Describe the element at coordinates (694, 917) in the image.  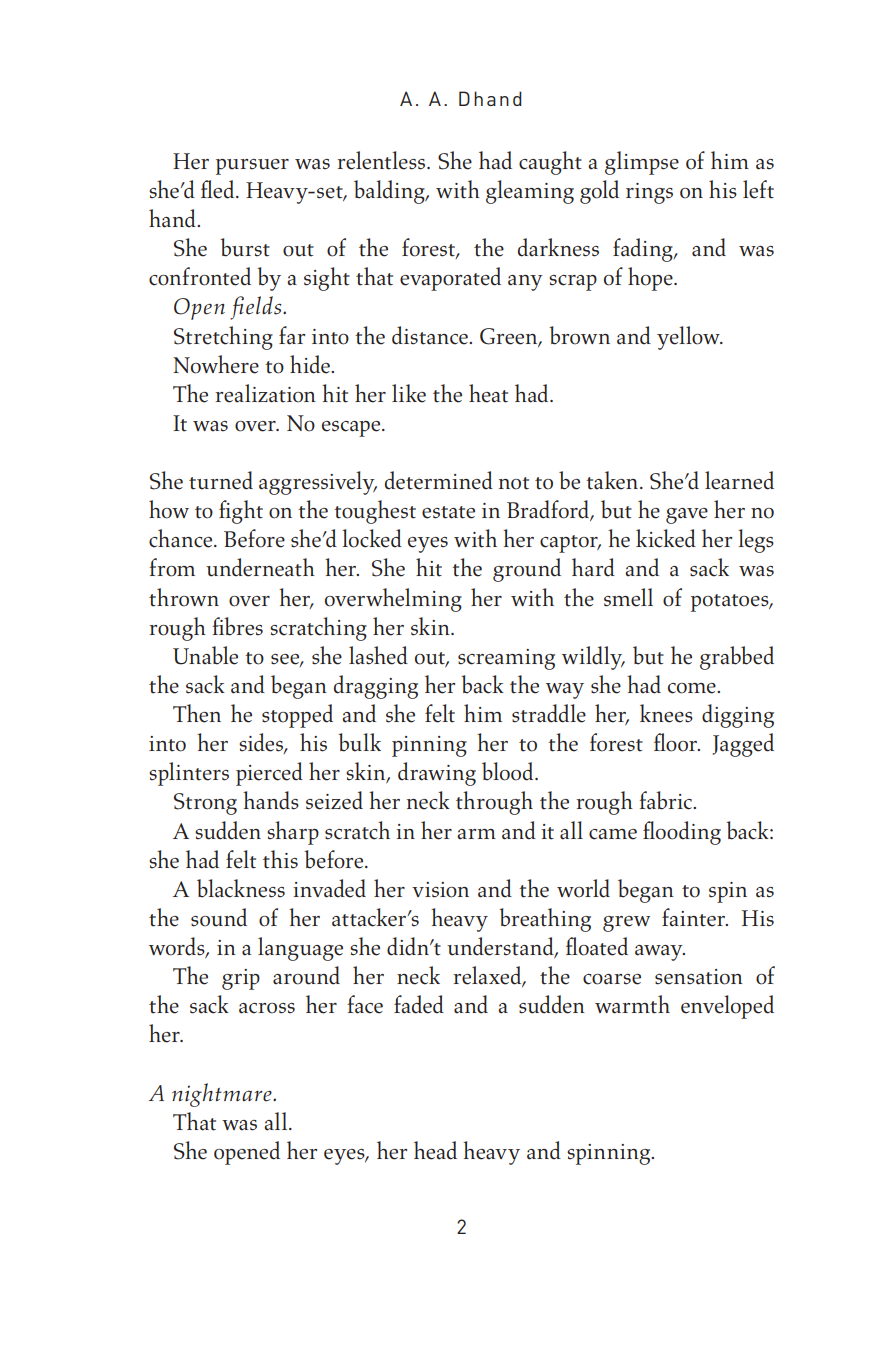
I see `fainter` at that location.
